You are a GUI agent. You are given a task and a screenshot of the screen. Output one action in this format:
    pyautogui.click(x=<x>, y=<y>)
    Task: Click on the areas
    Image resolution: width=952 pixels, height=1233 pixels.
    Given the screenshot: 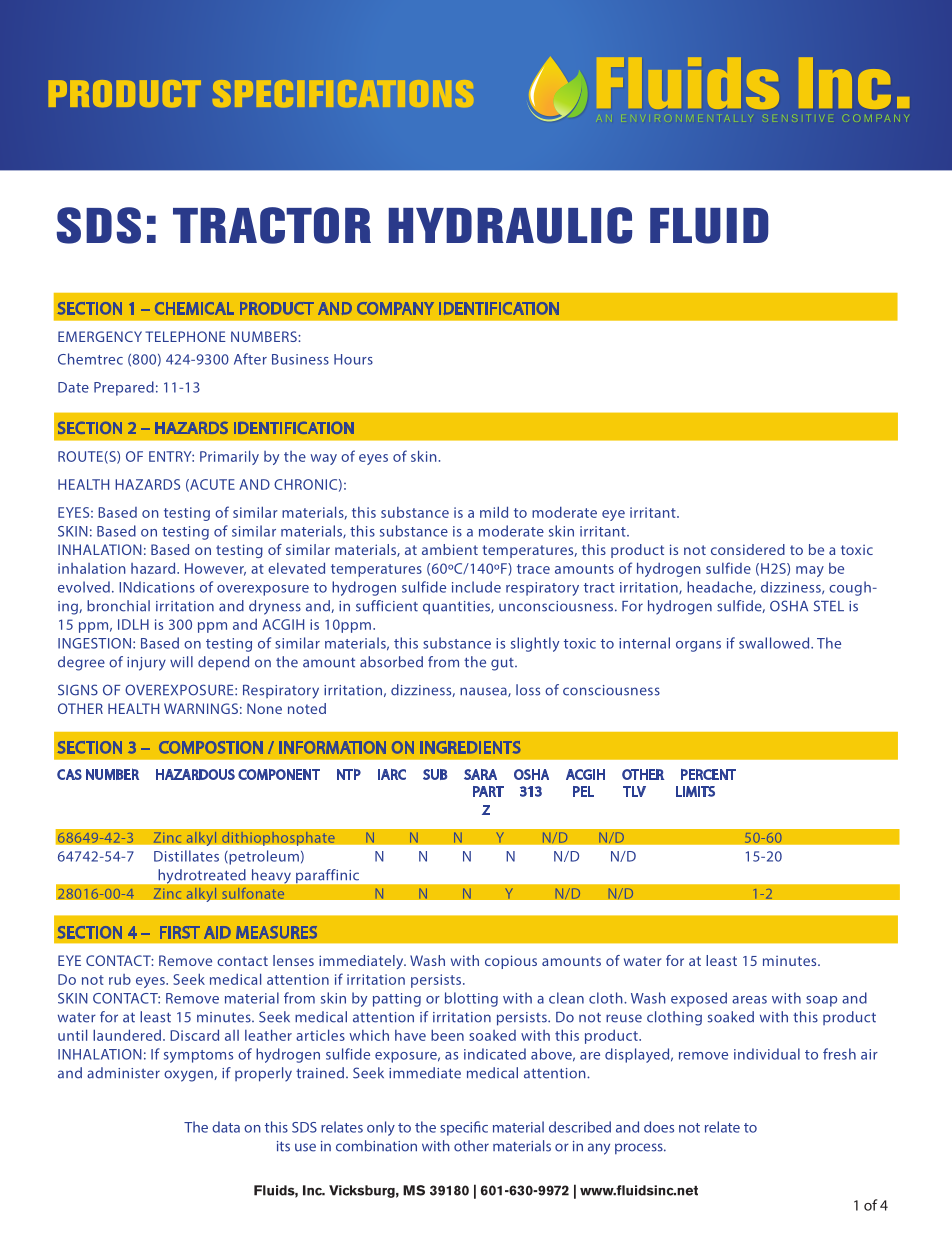 What is the action you would take?
    pyautogui.click(x=749, y=1000)
